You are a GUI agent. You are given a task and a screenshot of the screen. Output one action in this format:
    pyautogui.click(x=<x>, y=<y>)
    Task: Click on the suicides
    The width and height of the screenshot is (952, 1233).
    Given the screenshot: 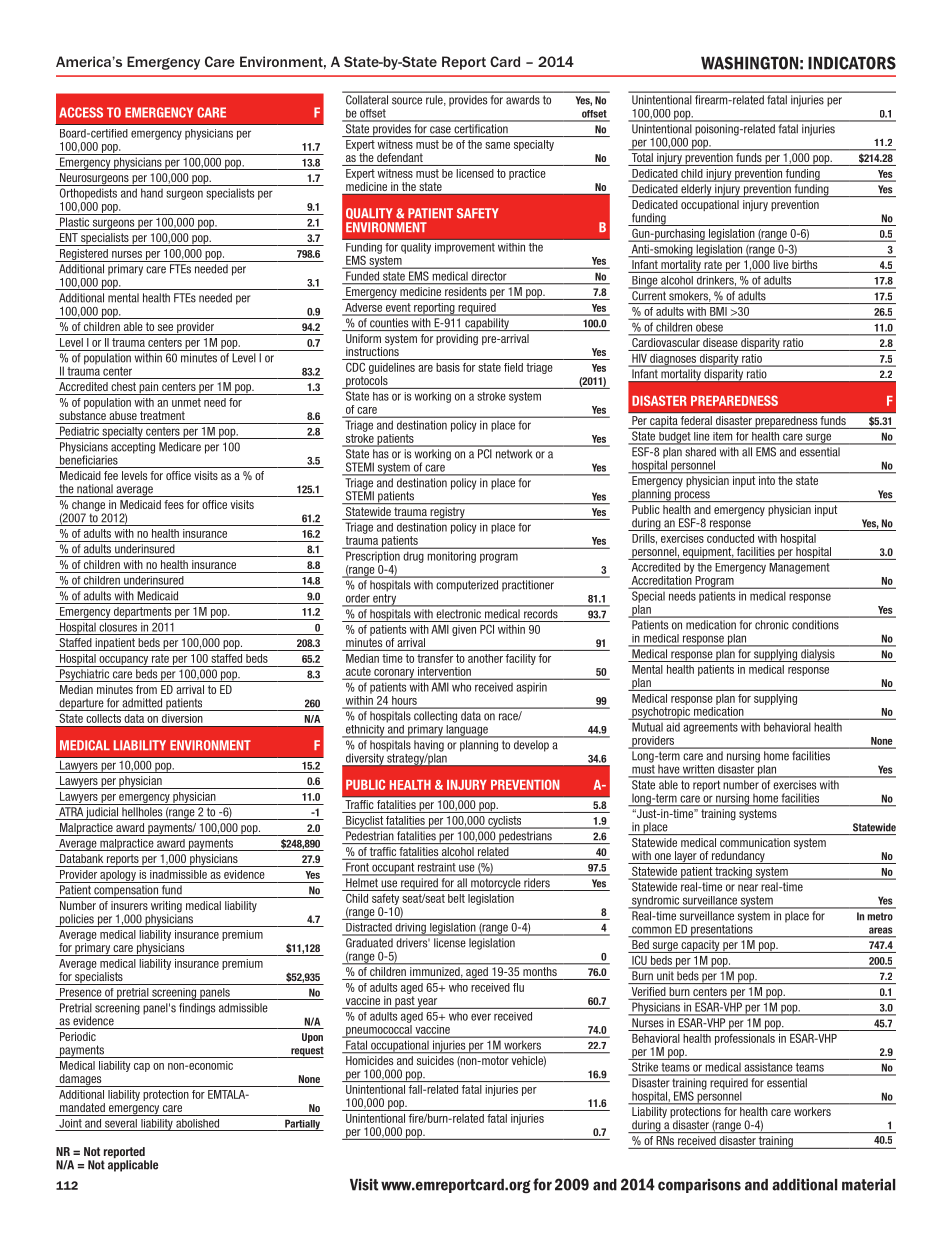 What is the action you would take?
    pyautogui.click(x=435, y=1060)
